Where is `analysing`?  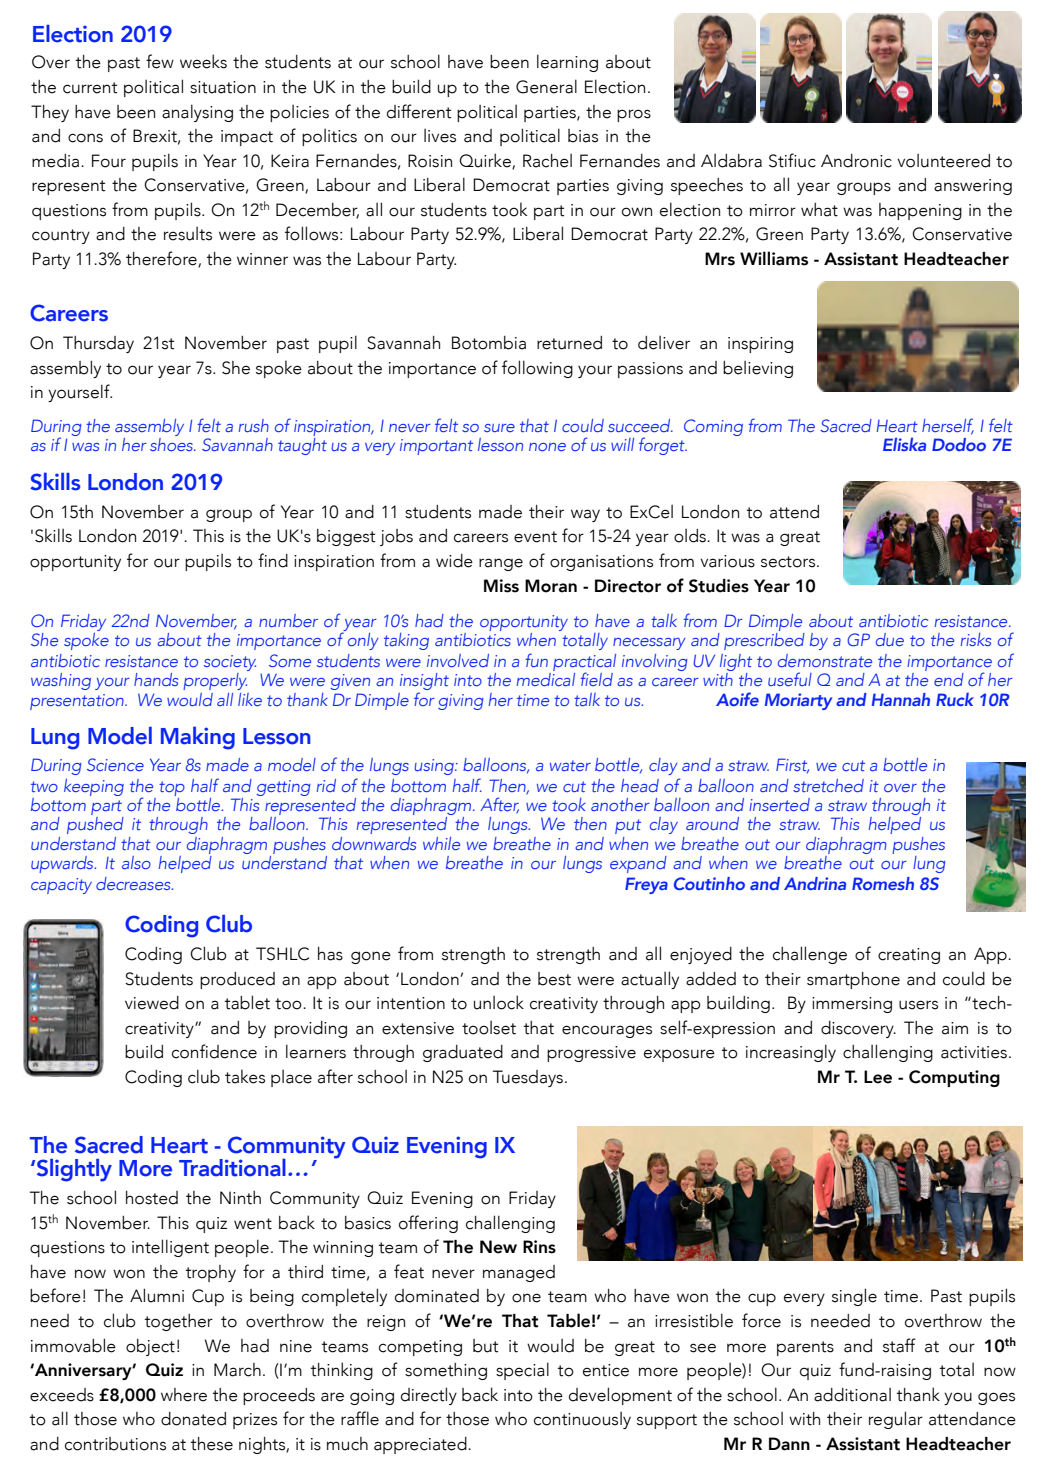 analysing is located at coordinates (197, 113).
